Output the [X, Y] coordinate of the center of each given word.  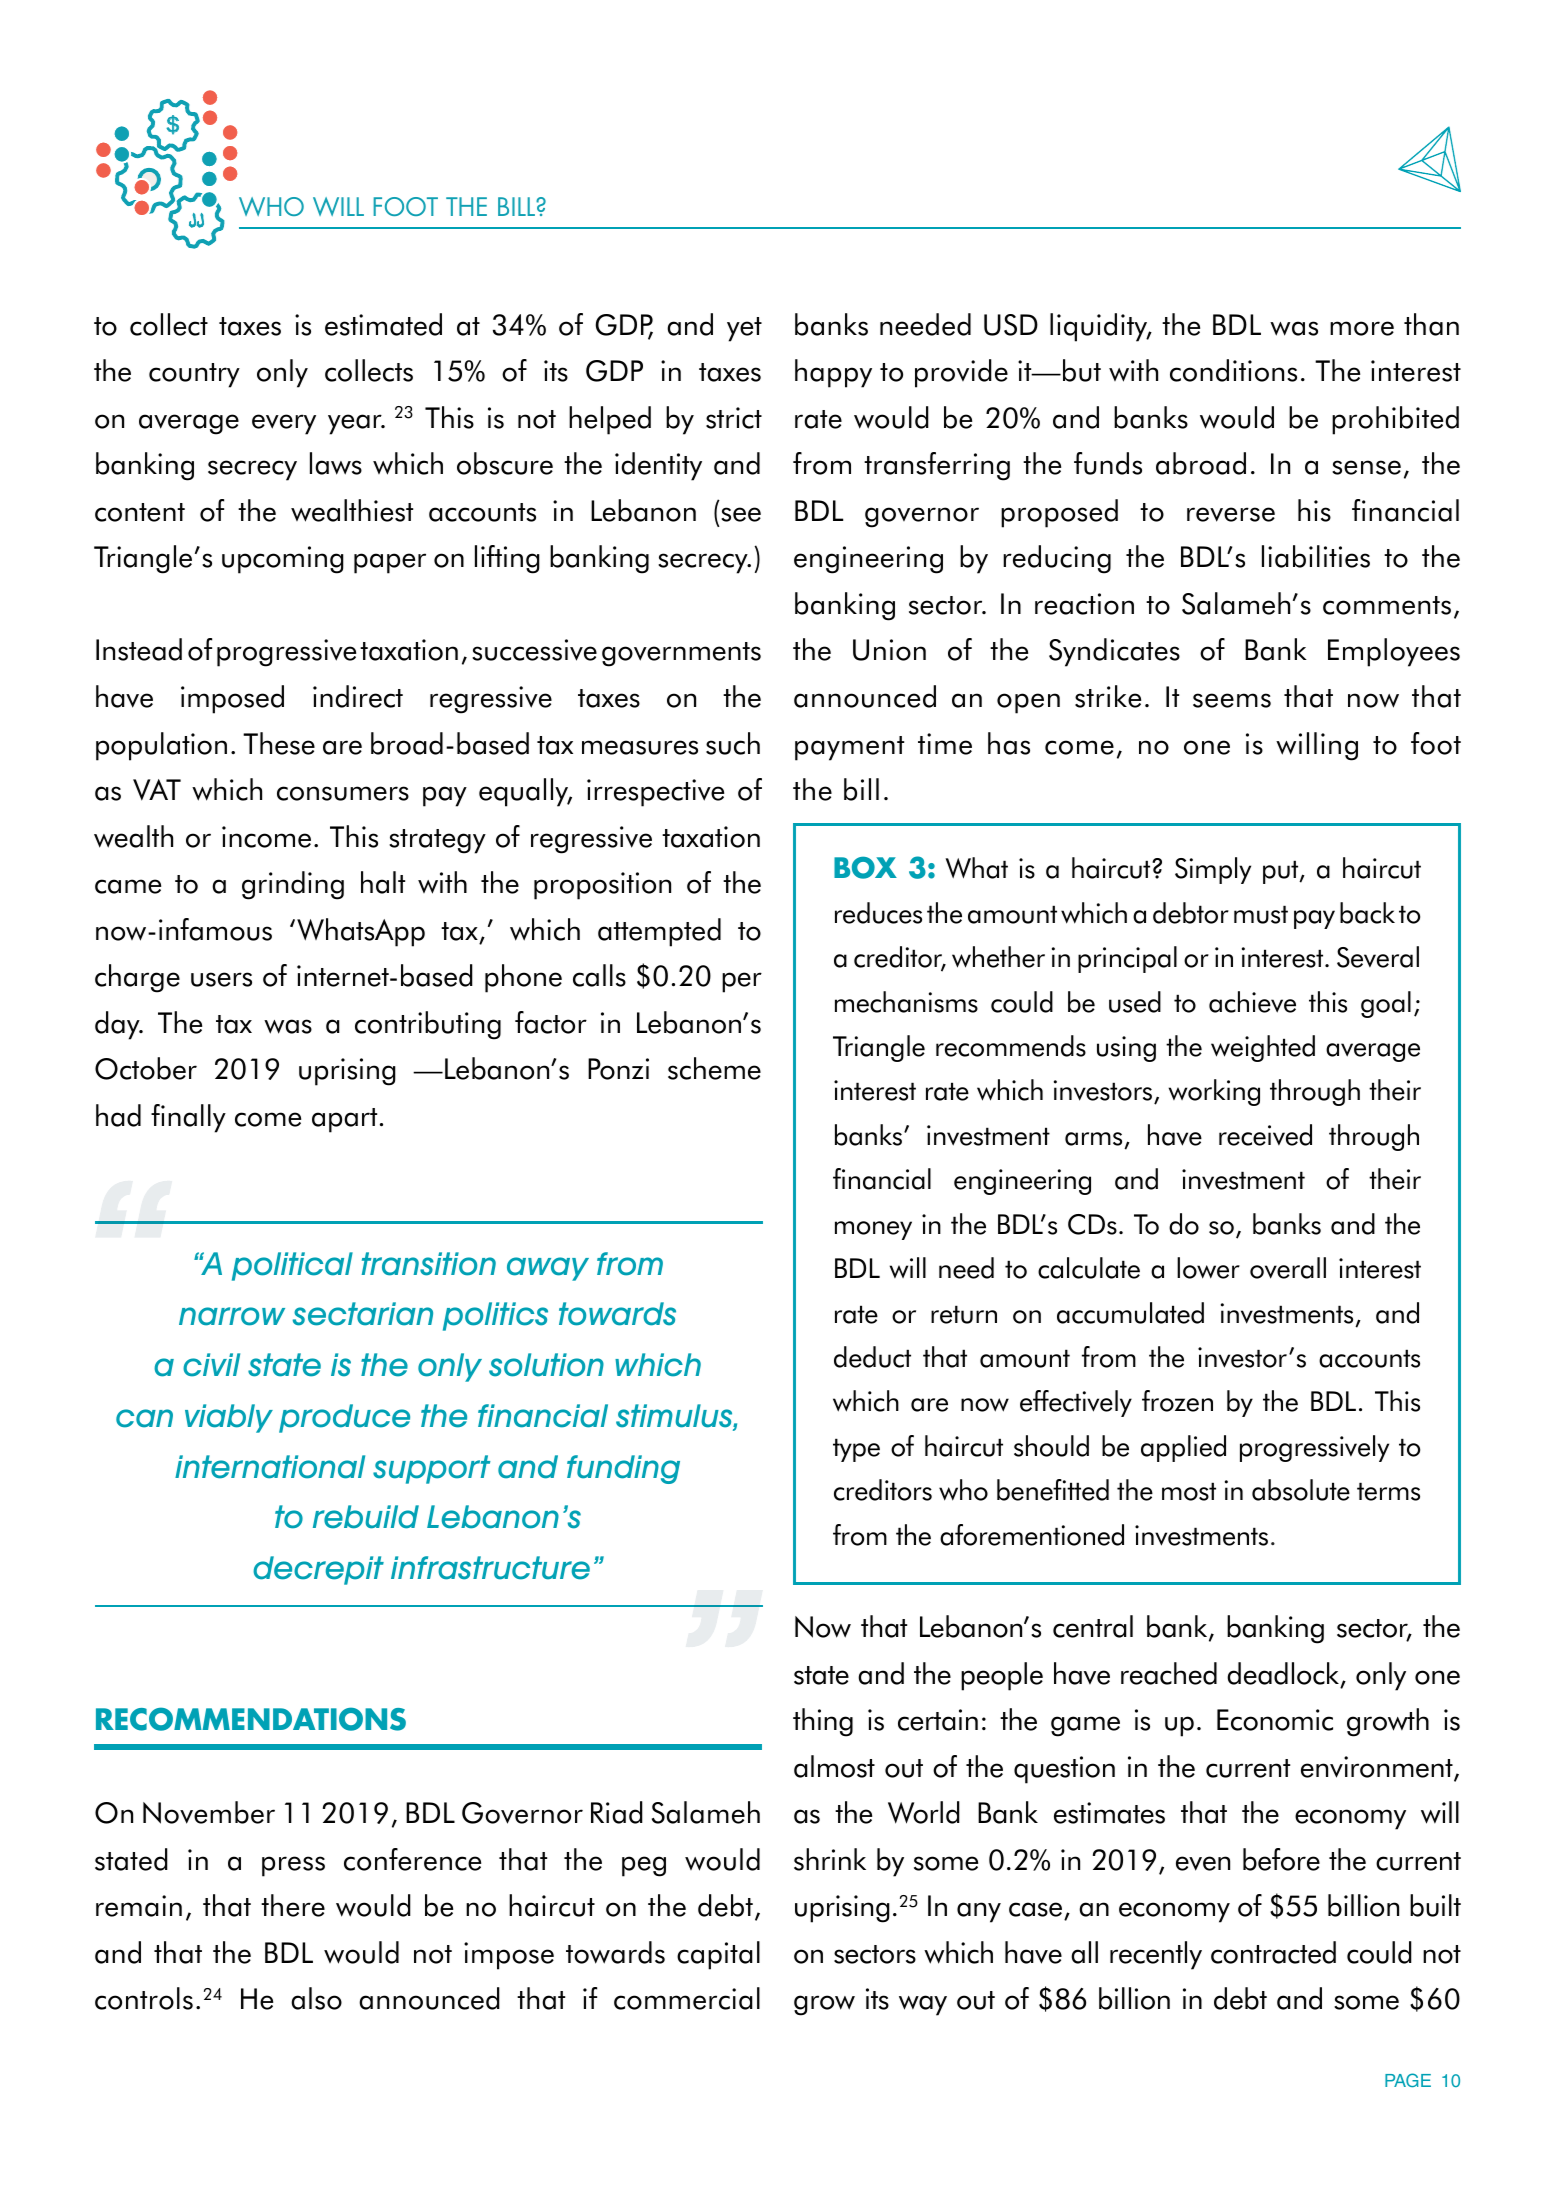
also [316, 1998]
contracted [1273, 1952]
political [292, 1266]
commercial [687, 1998]
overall [1288, 1268]
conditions [1233, 370]
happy [833, 373]
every [284, 424]
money [873, 1230]
